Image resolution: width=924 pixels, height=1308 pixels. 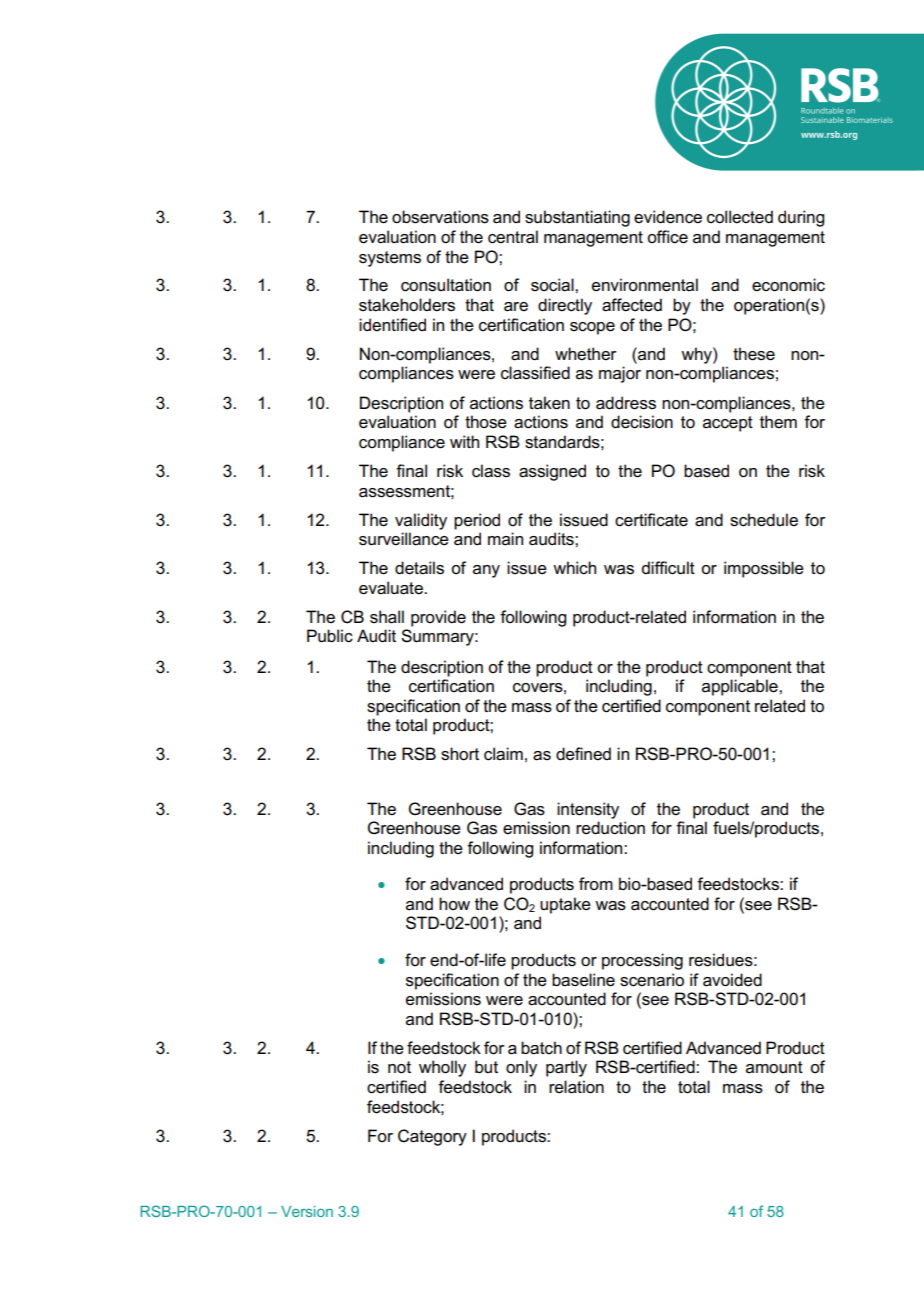 What do you see at coordinates (741, 687) in the page?
I see `applicable` at bounding box center [741, 687].
